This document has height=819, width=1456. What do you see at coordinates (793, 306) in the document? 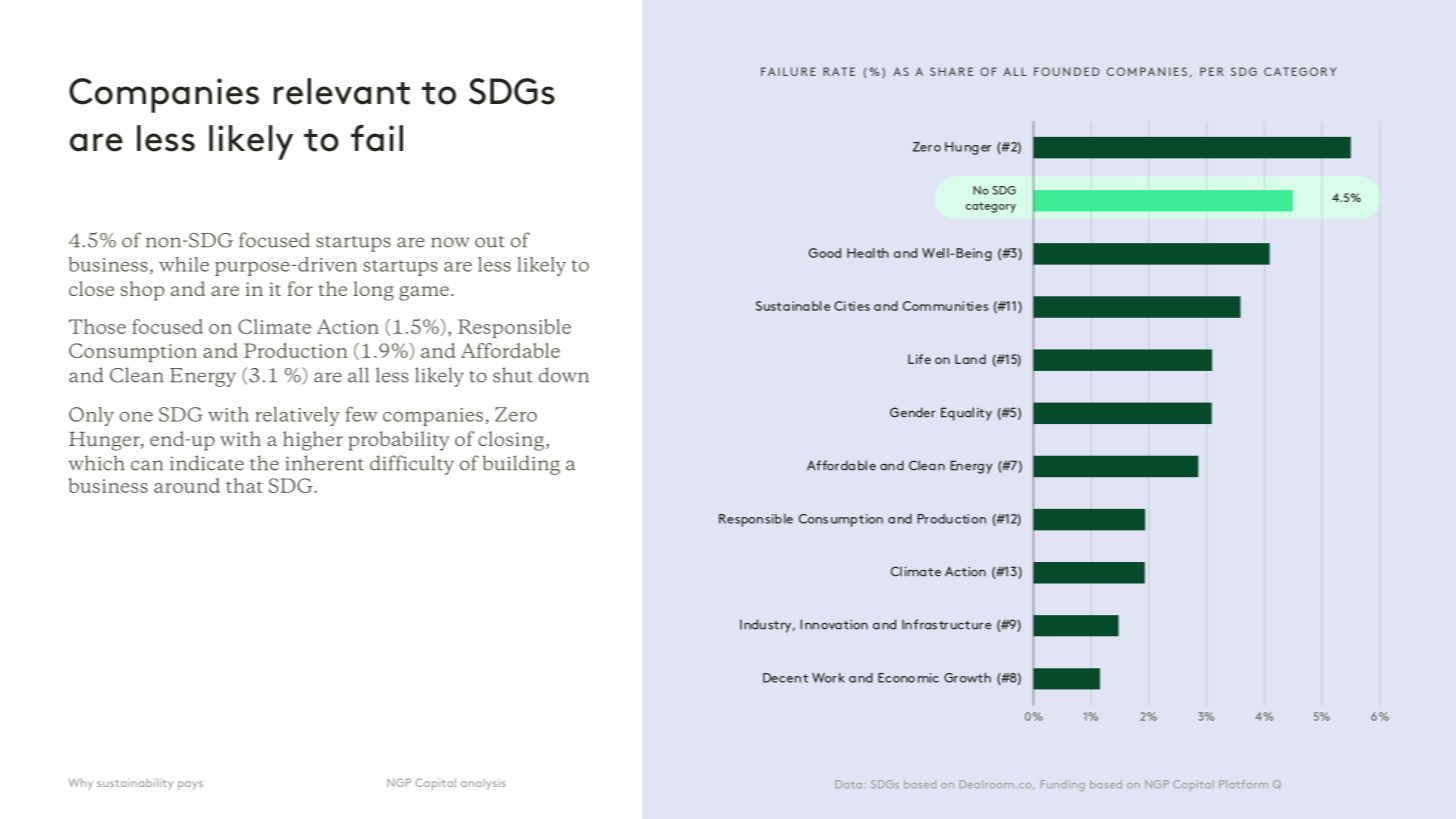
I see `Sustainable` at bounding box center [793, 306].
